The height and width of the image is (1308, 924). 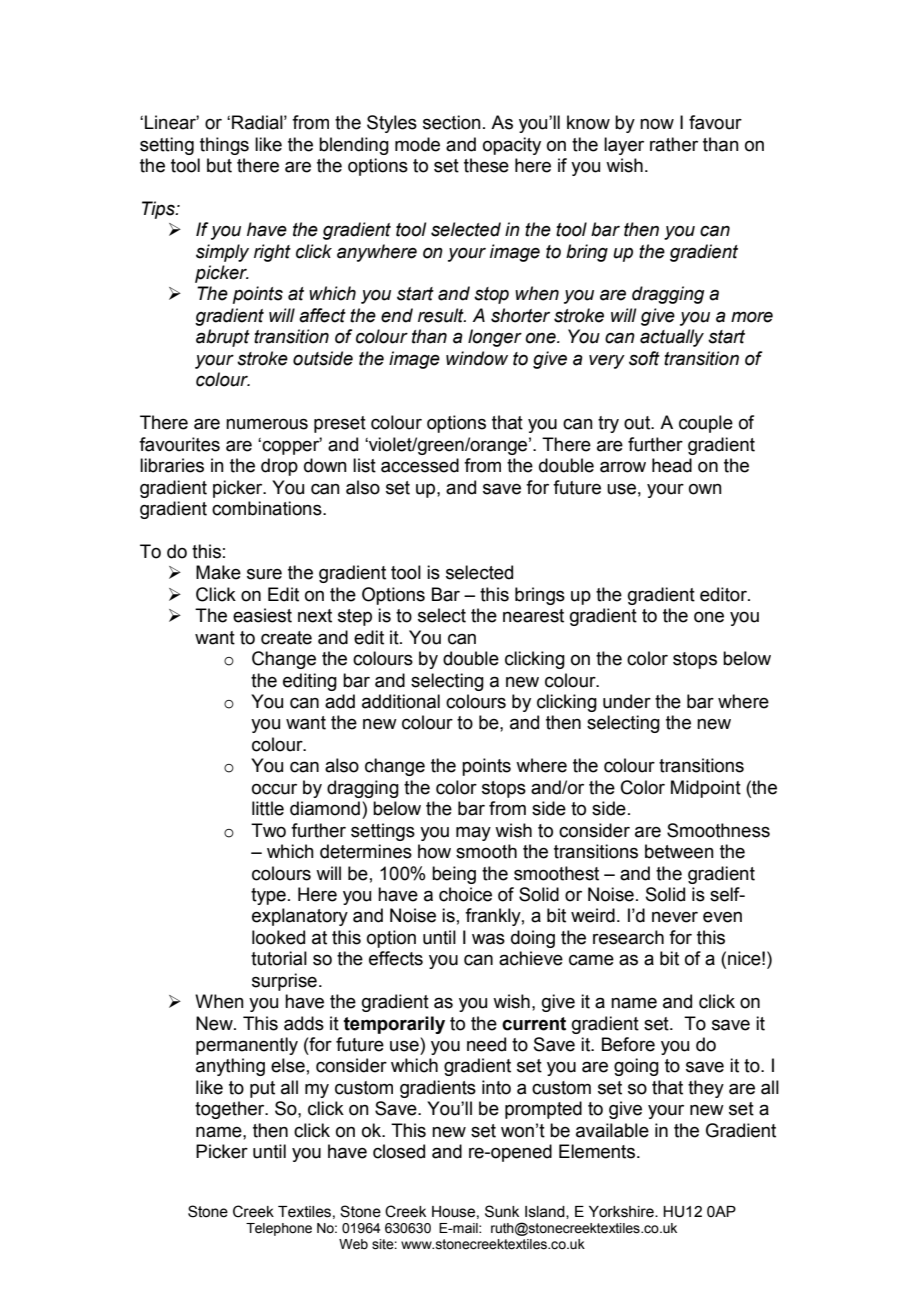 What do you see at coordinates (286, 638) in the image?
I see `create` at bounding box center [286, 638].
